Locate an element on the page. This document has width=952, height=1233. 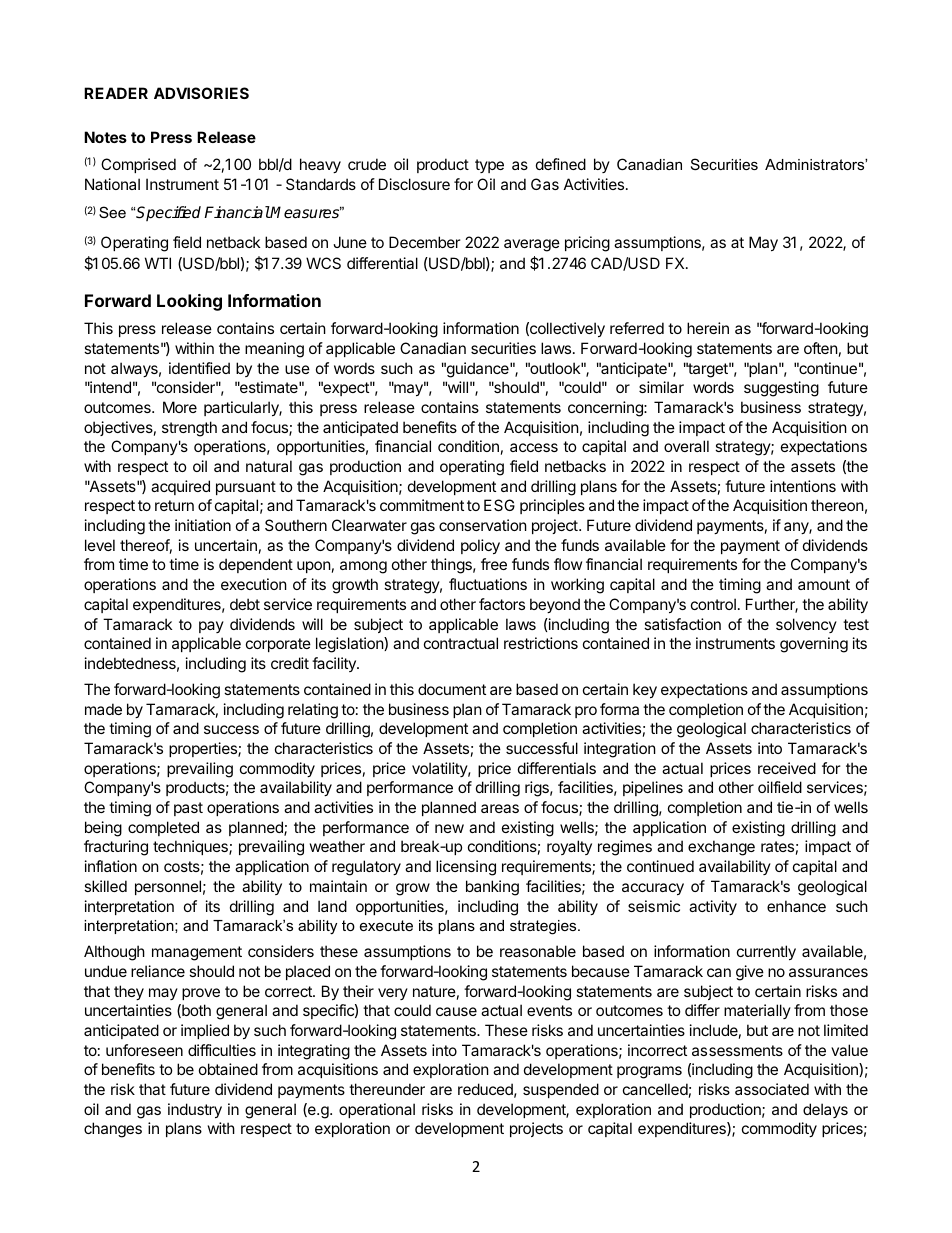
defined is located at coordinates (561, 164).
